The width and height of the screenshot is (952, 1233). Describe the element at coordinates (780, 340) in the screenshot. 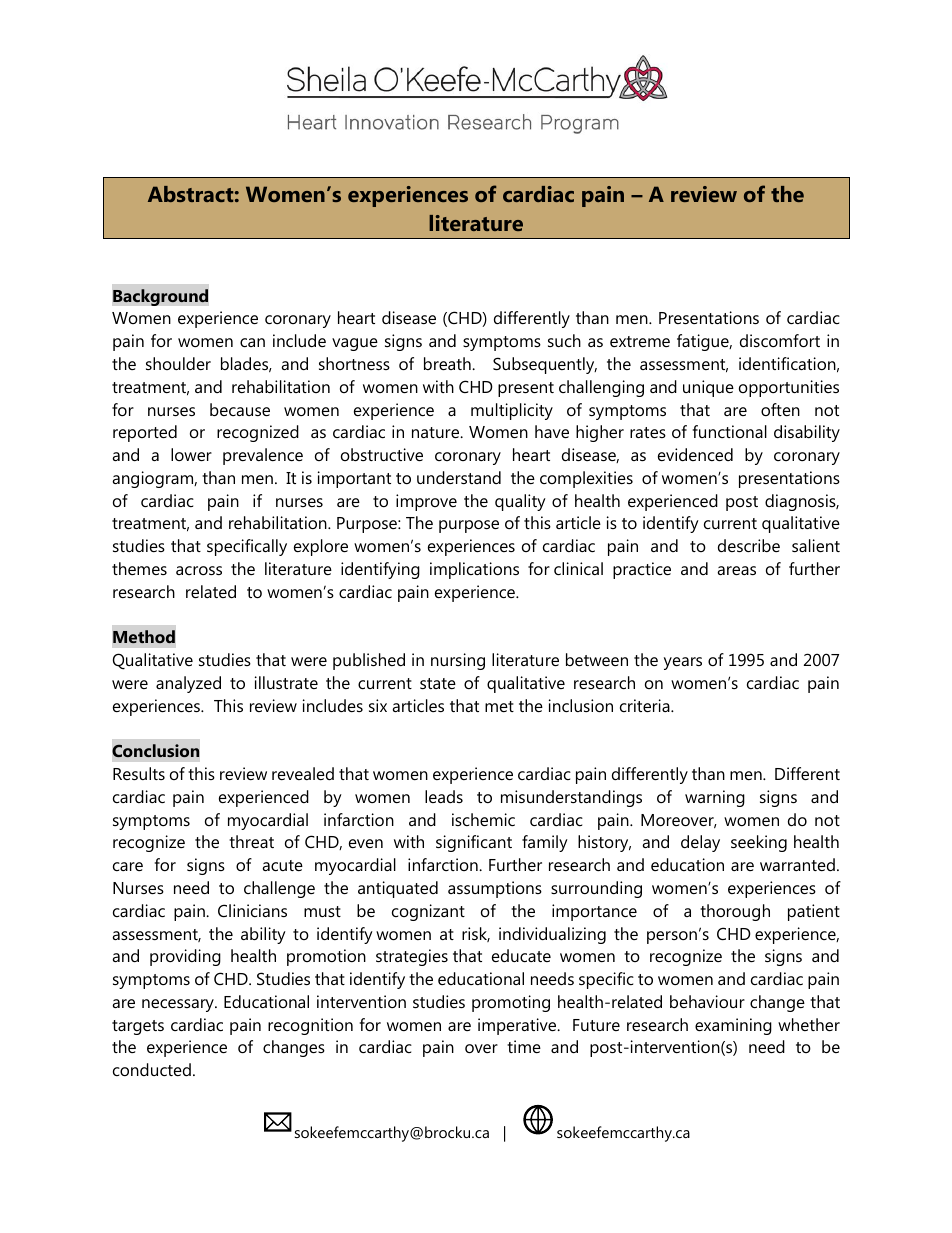

I see `discomfort` at that location.
